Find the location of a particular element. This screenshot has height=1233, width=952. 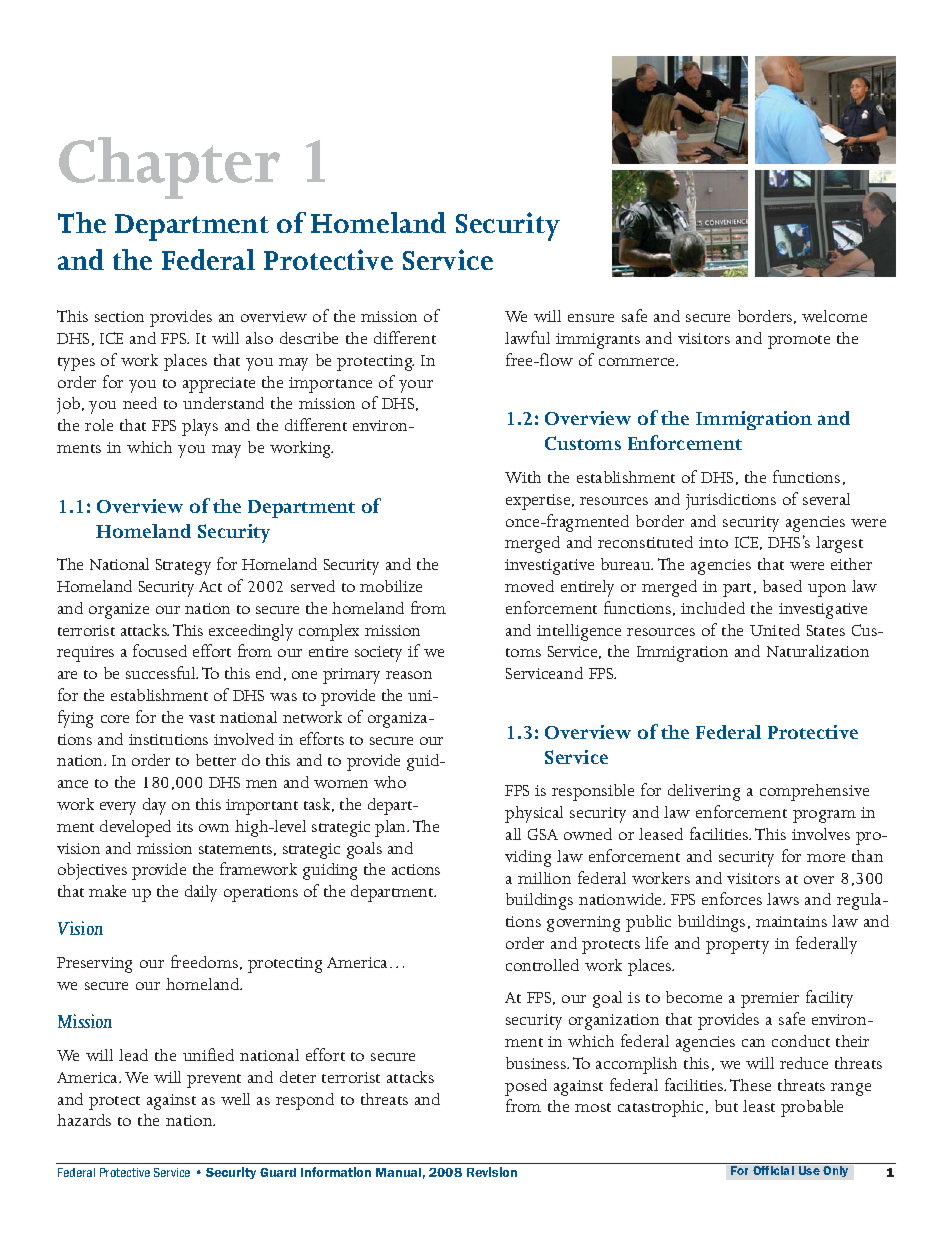

physical is located at coordinates (534, 814).
